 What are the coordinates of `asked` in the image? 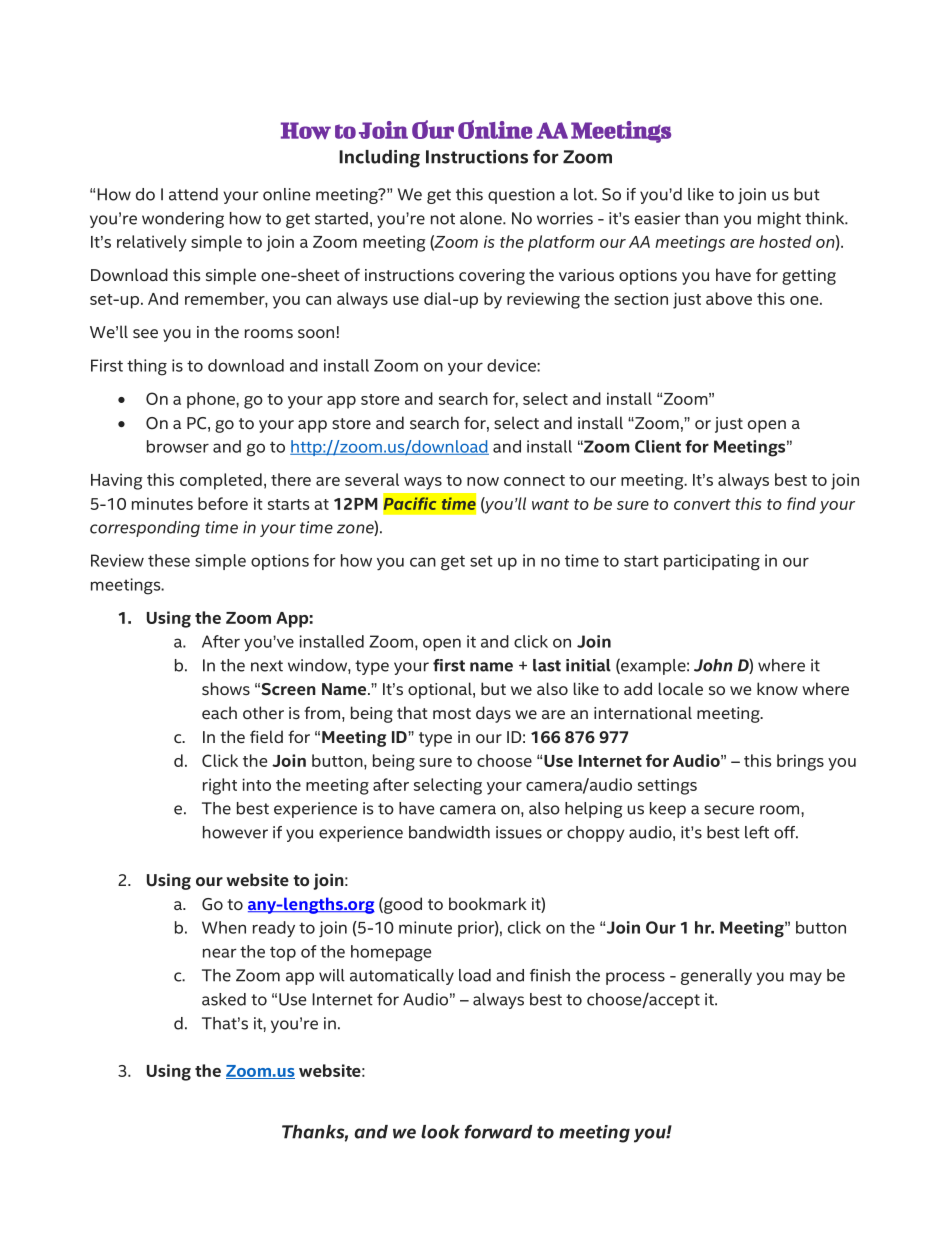 It's located at (224, 999).
